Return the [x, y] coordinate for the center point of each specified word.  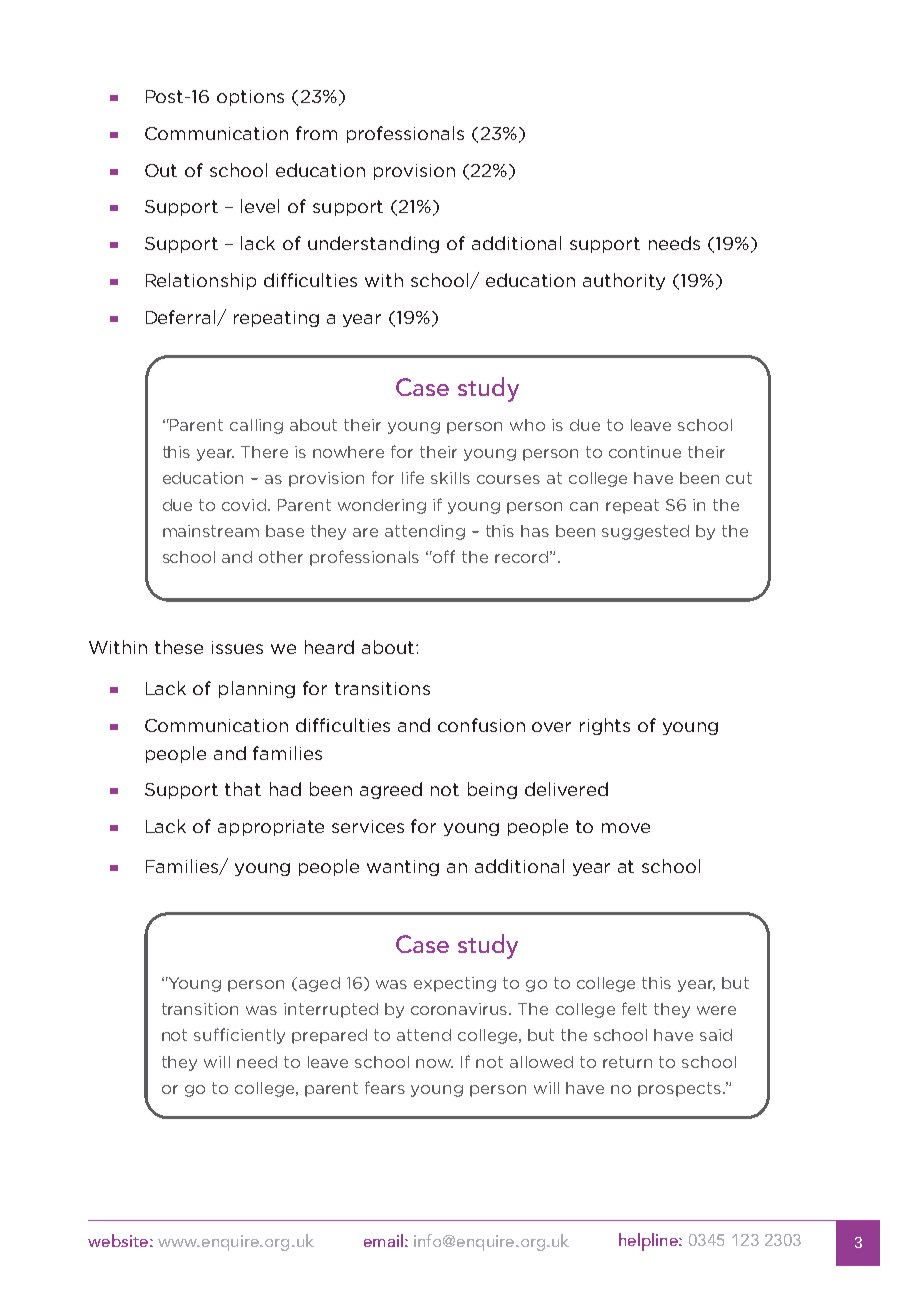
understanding [373, 244]
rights [605, 726]
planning [257, 689]
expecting [455, 984]
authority [624, 281]
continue [645, 452]
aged [319, 984]
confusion [481, 725]
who [527, 425]
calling [256, 426]
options [250, 98]
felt [634, 1008]
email [383, 1240]
